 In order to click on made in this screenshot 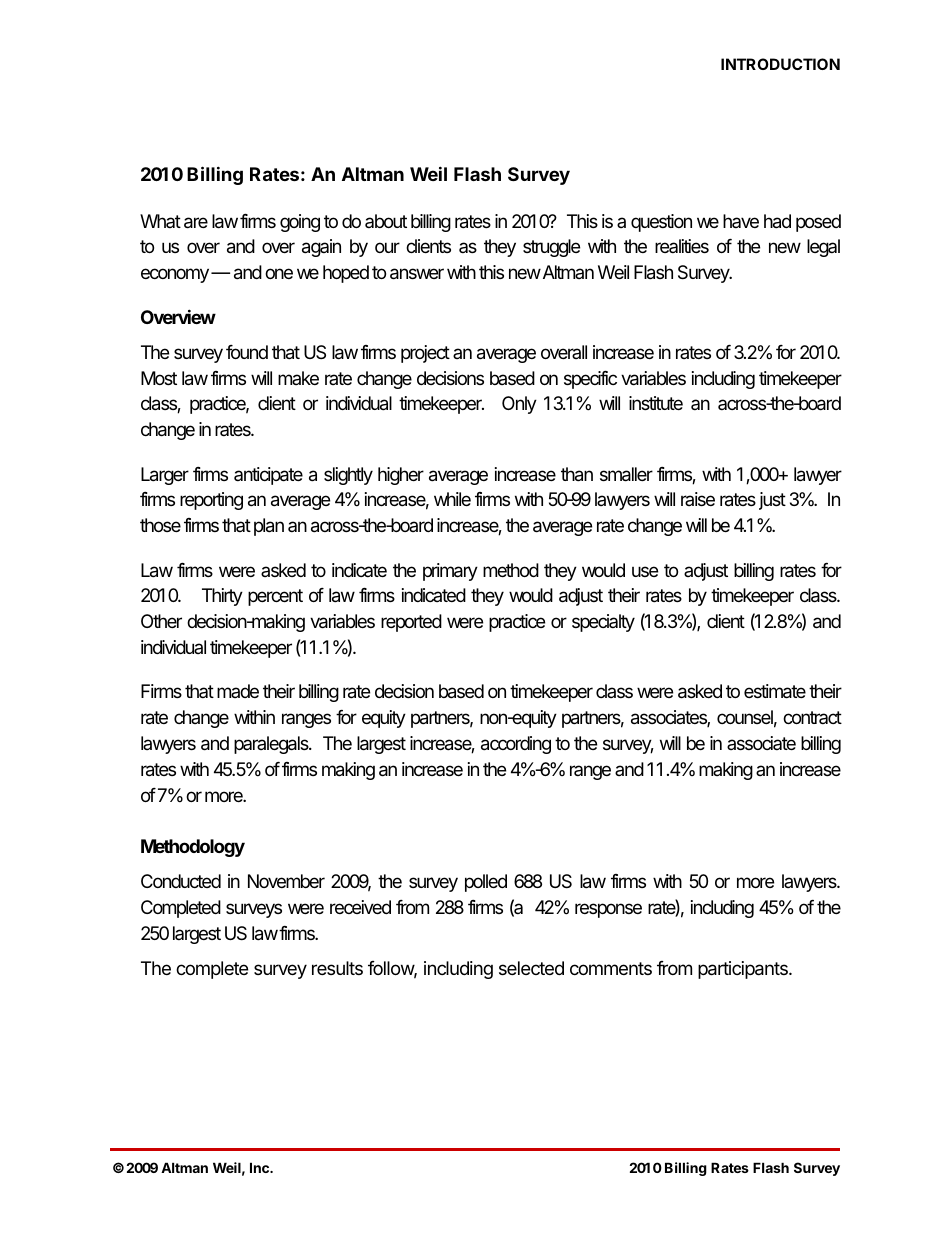, I will do `click(238, 691)`.
